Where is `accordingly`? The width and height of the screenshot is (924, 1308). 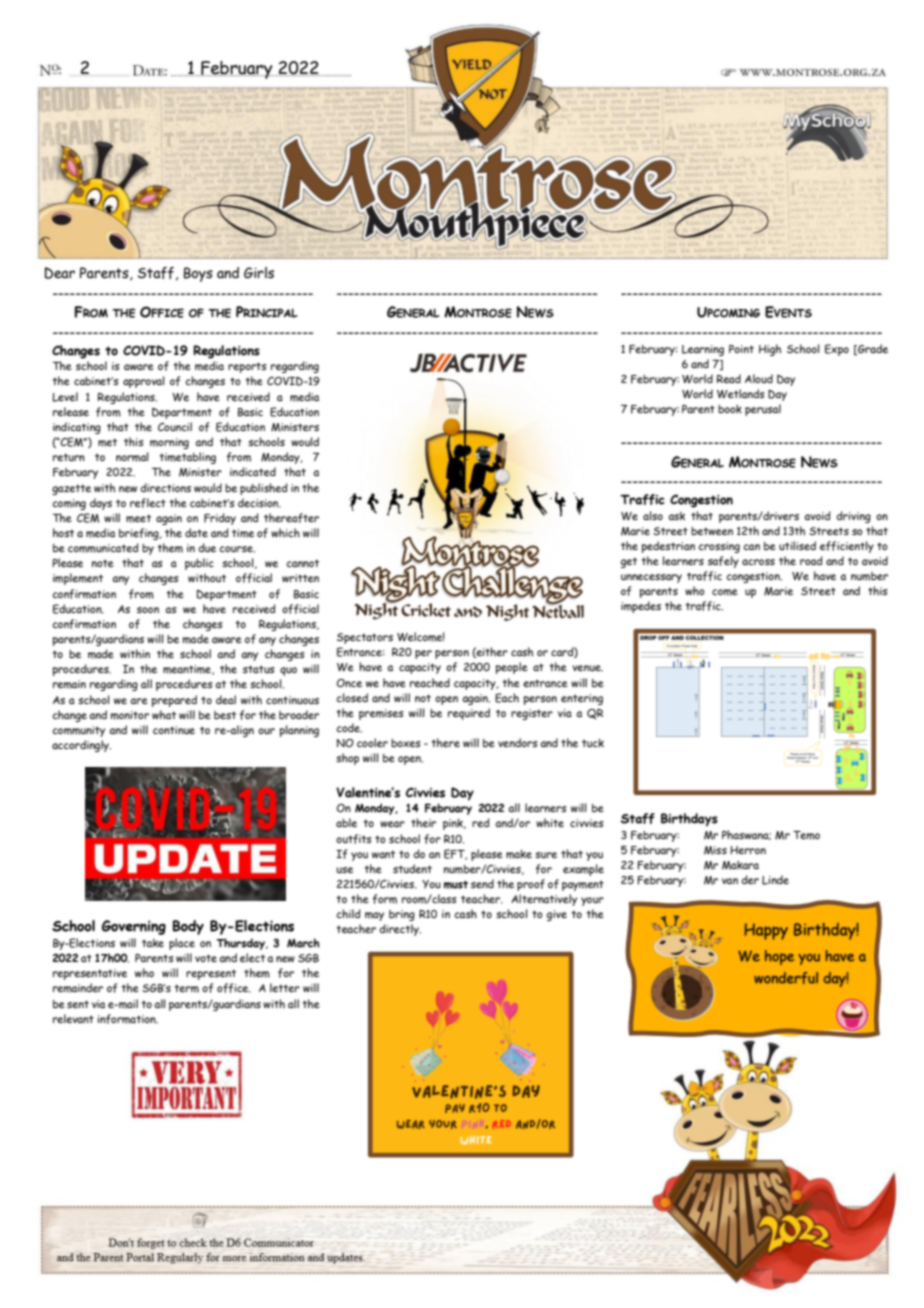 accordingly is located at coordinates (81, 746).
